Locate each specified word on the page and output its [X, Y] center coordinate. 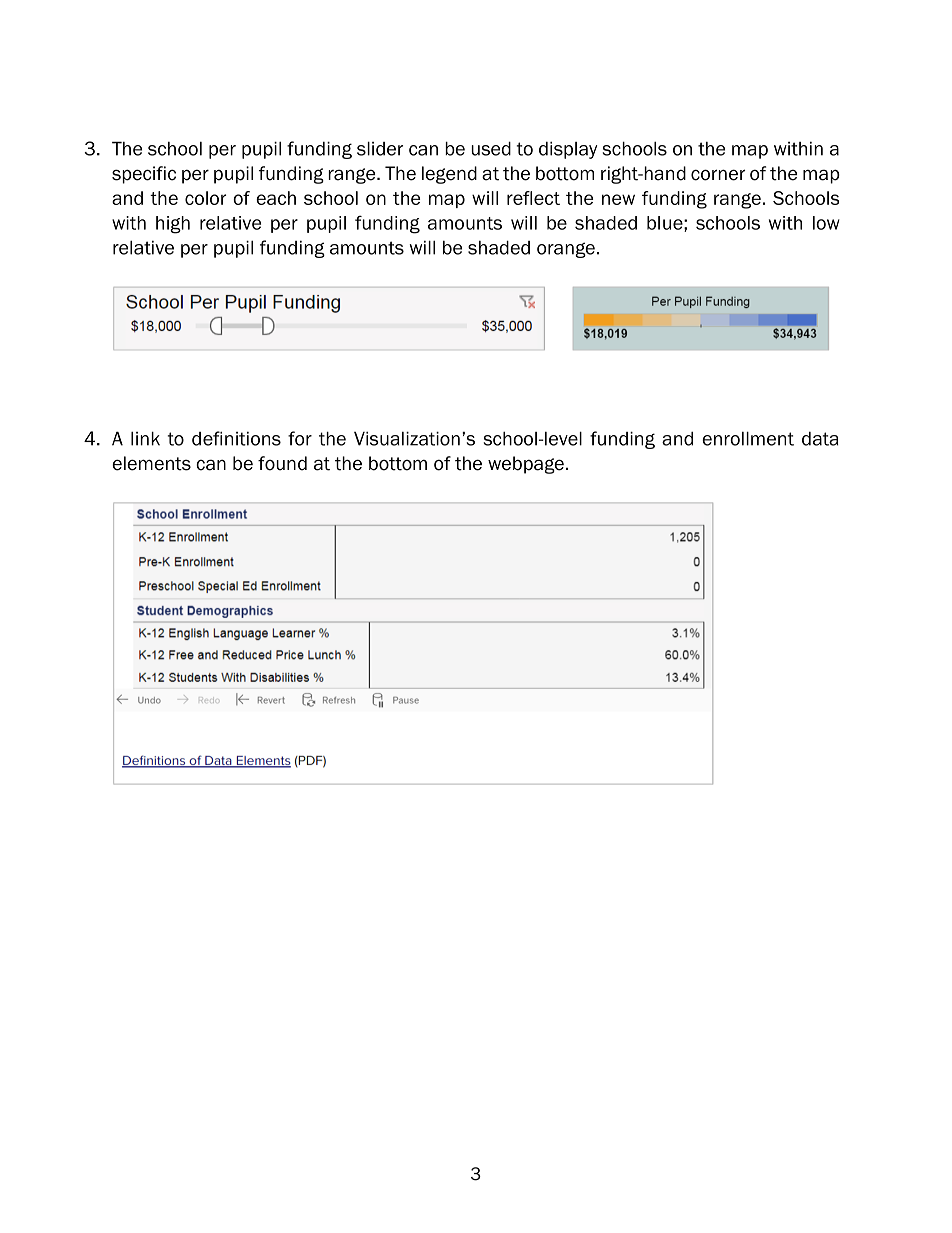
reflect [533, 198]
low [826, 223]
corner [718, 175]
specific [144, 175]
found [282, 463]
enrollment [748, 438]
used [491, 148]
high [173, 225]
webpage [526, 465]
